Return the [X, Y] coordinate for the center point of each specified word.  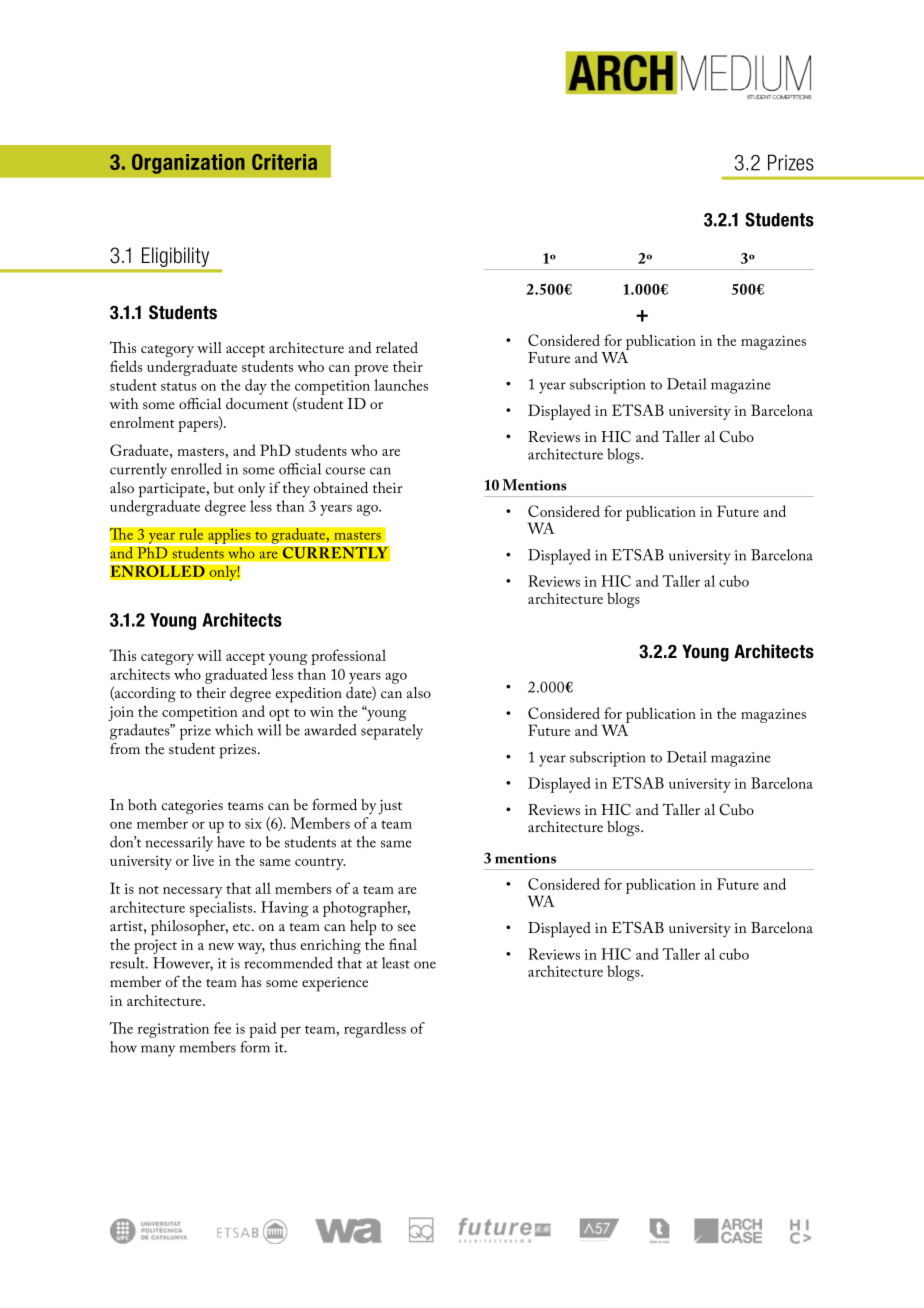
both [142, 804]
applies [229, 536]
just [390, 807]
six [253, 823]
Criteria [284, 162]
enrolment [142, 422]
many [158, 1051]
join [121, 713]
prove [371, 370]
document [257, 403]
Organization [188, 164]
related [397, 347]
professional [348, 657]
